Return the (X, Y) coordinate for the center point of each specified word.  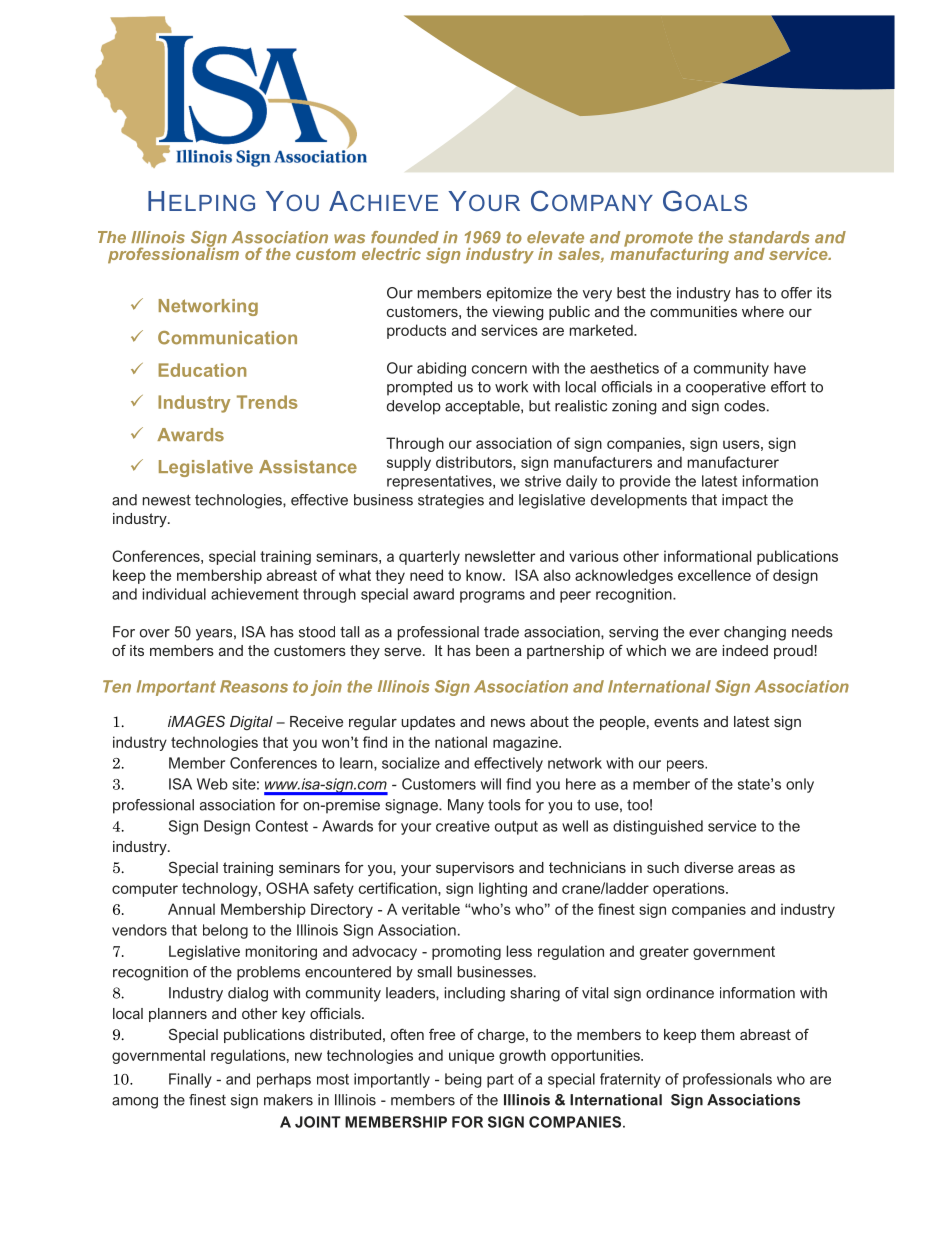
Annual (191, 909)
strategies (451, 501)
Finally (190, 1080)
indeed (745, 650)
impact (745, 501)
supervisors (475, 869)
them (718, 1034)
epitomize (519, 294)
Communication (227, 338)
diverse (708, 867)
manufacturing (669, 254)
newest (167, 500)
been (492, 650)
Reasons (254, 686)
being (463, 1080)
